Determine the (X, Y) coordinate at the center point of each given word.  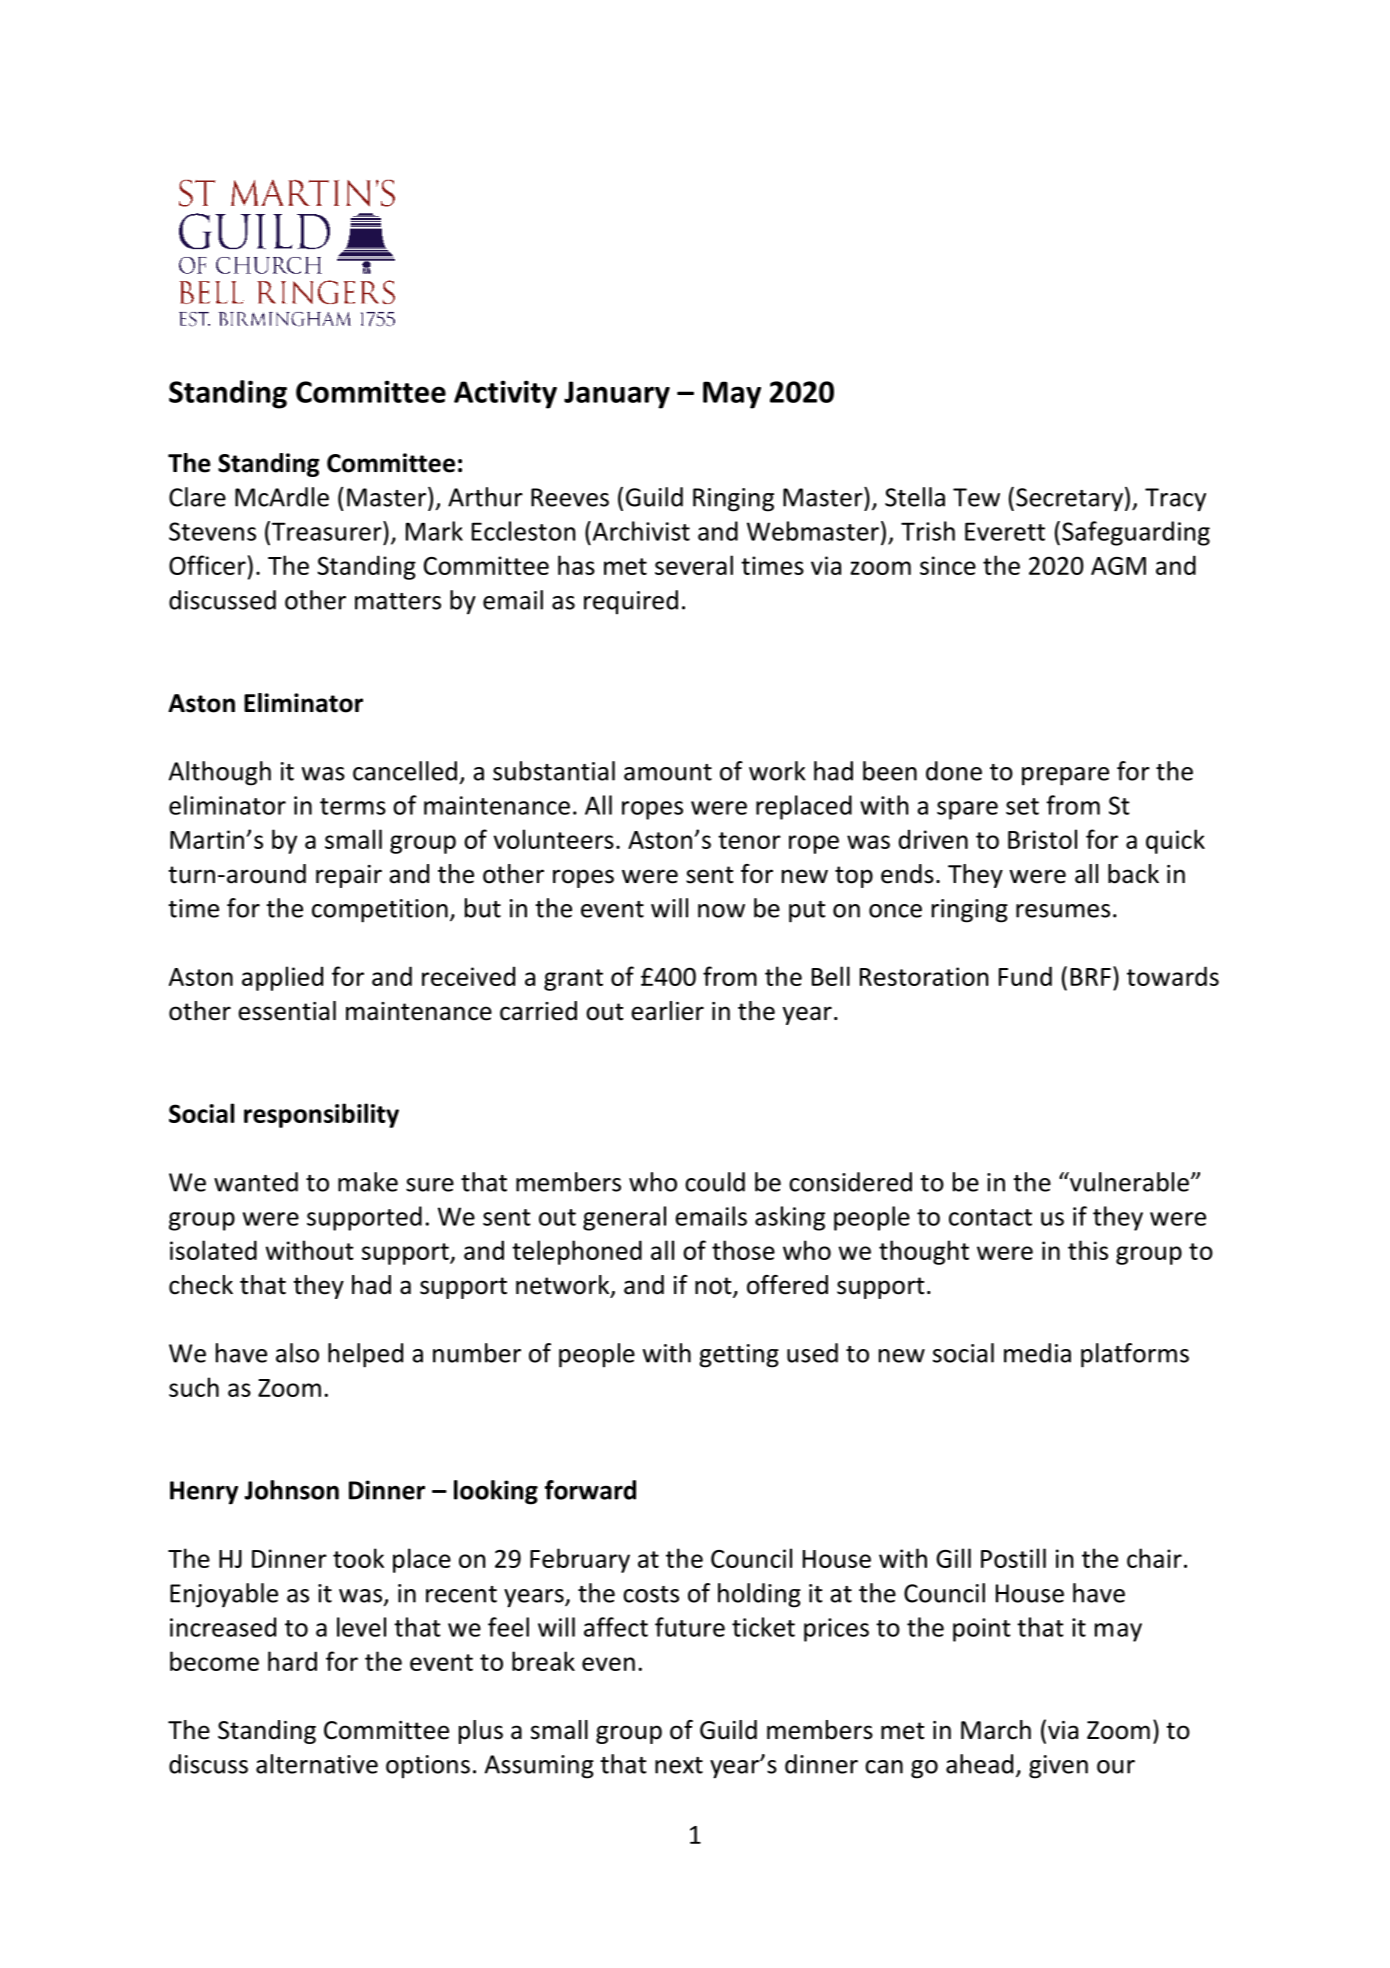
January (617, 395)
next (679, 1765)
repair (349, 876)
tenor (749, 840)
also (297, 1353)
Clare (197, 497)
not (714, 1287)
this (1088, 1250)
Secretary (1069, 500)
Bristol (1042, 839)
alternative (317, 1764)
